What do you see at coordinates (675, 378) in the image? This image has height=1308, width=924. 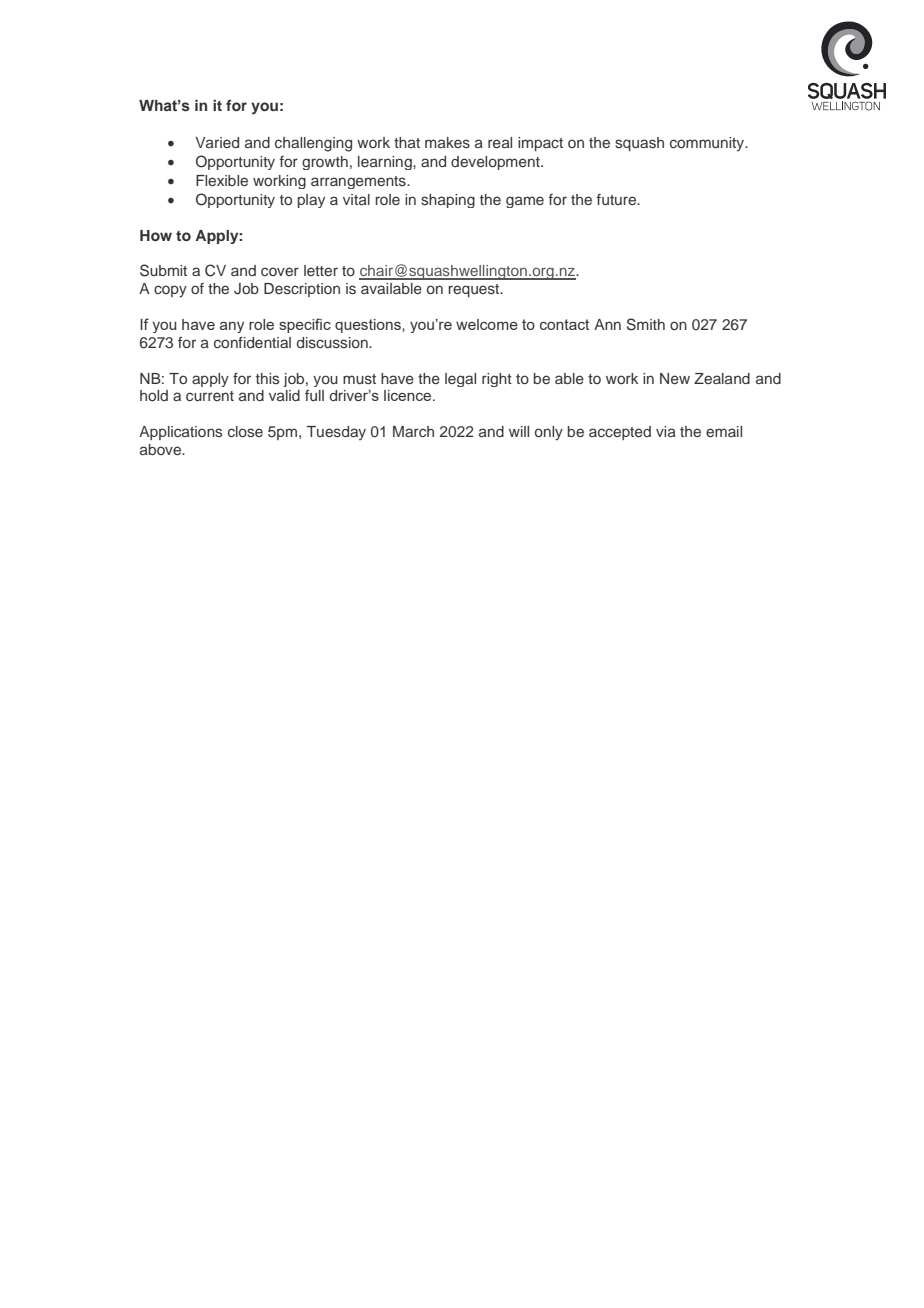 I see `New` at bounding box center [675, 378].
